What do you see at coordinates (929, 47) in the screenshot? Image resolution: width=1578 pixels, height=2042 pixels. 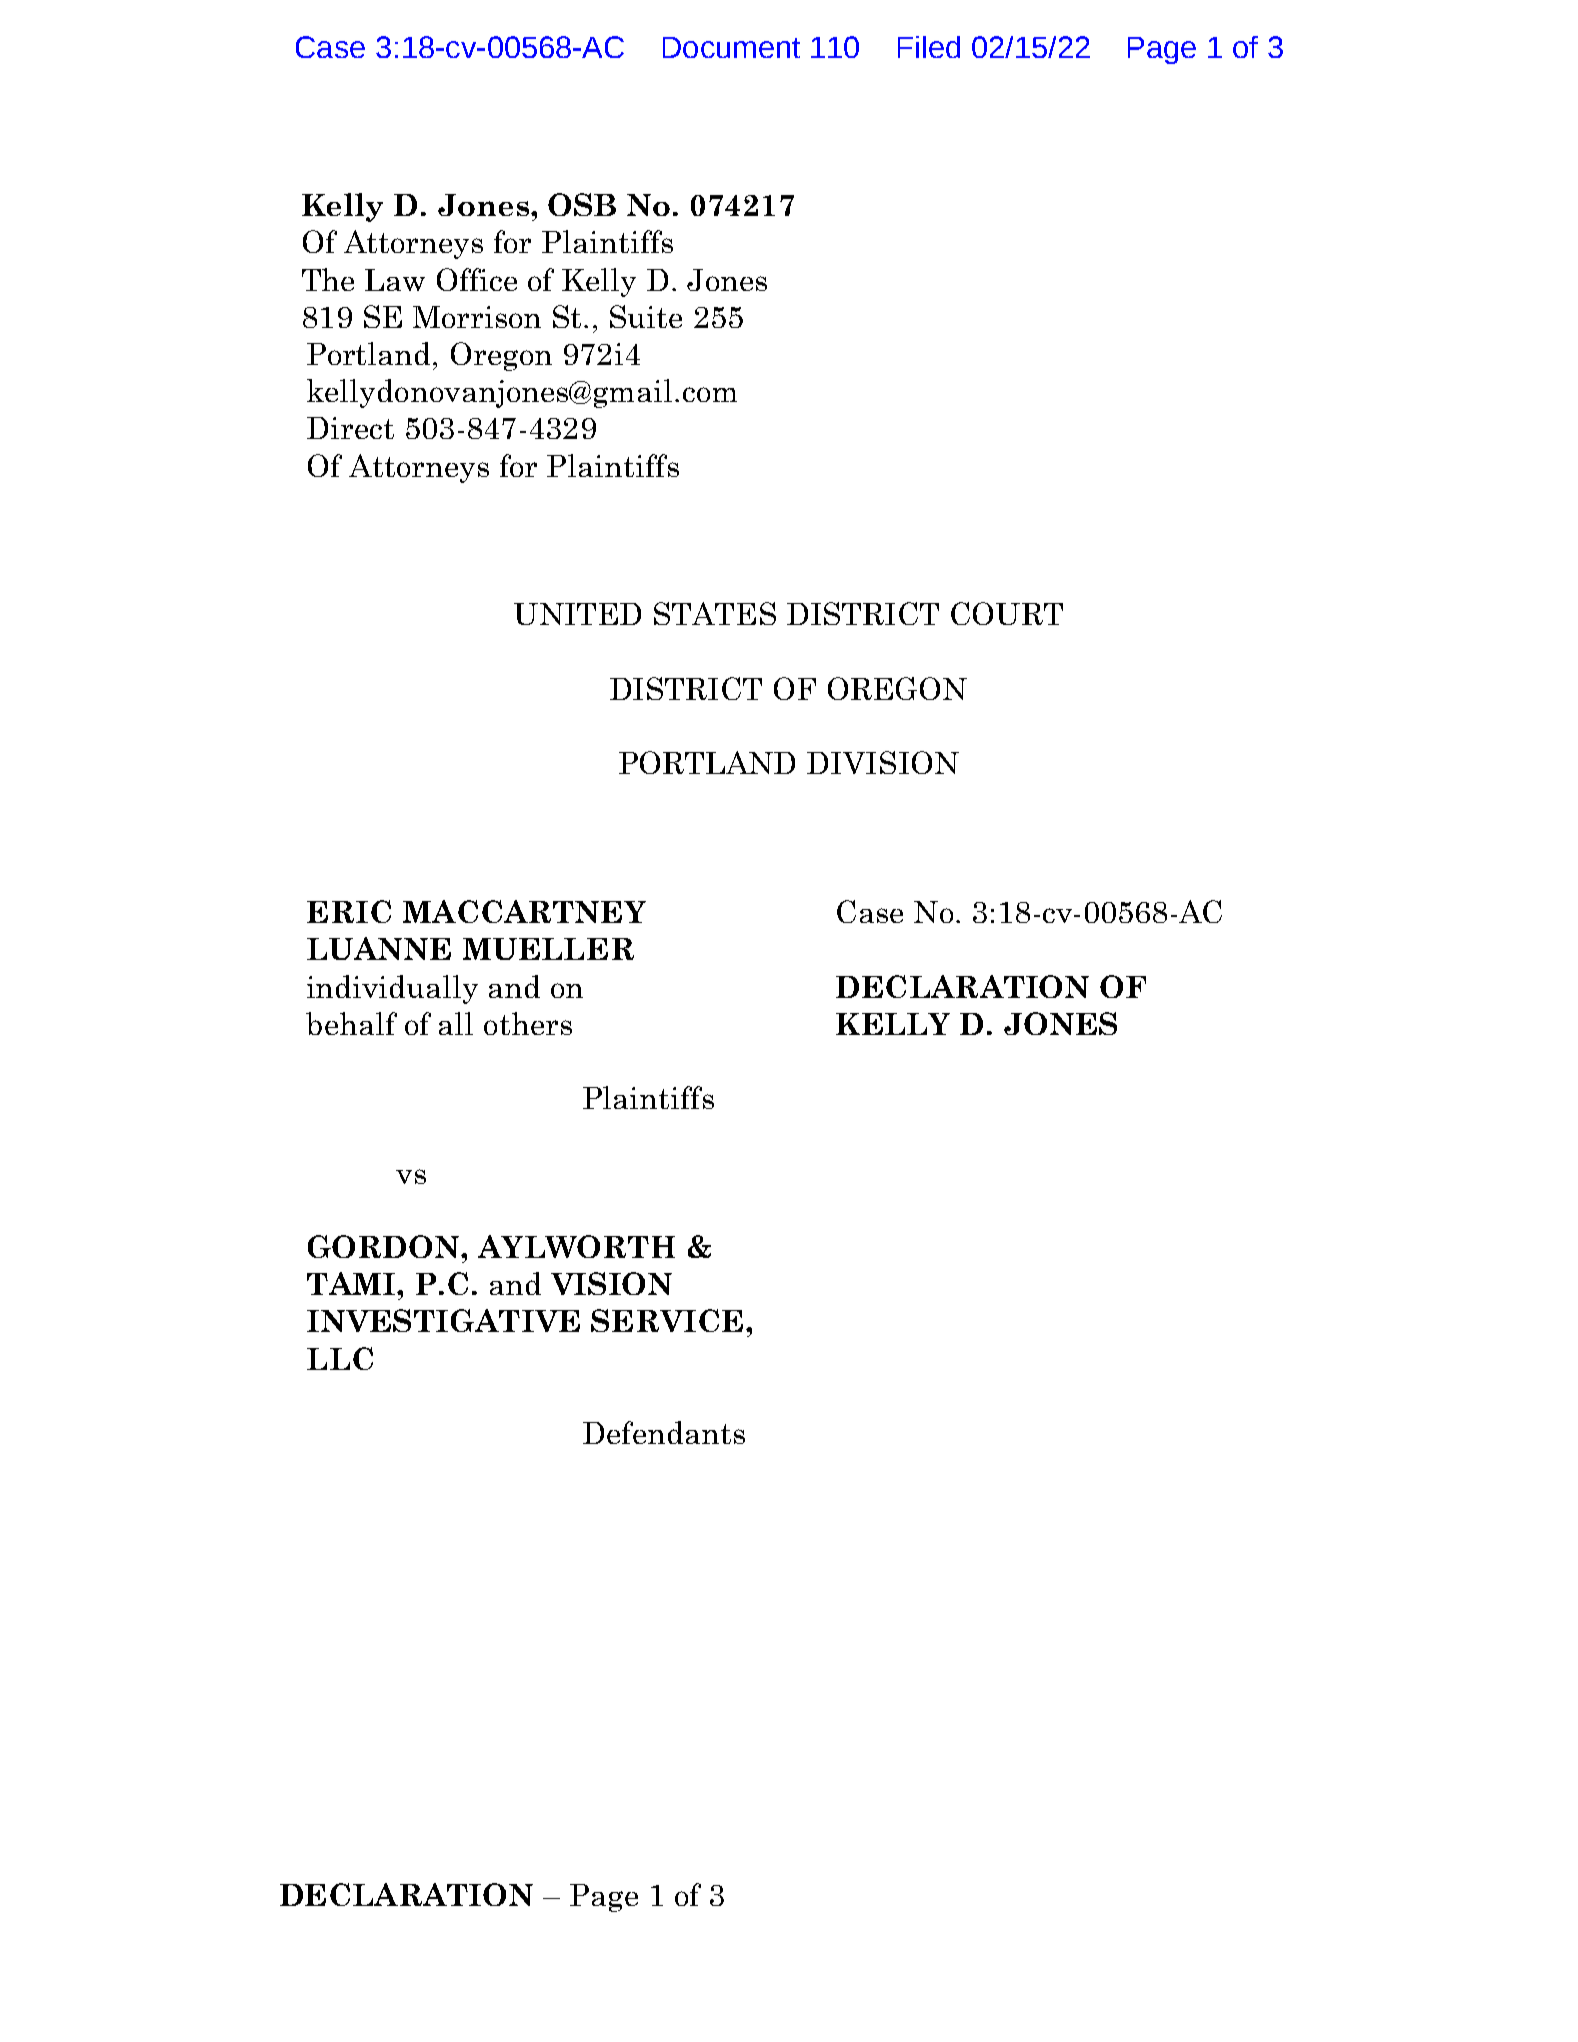 I see `Filed` at bounding box center [929, 47].
